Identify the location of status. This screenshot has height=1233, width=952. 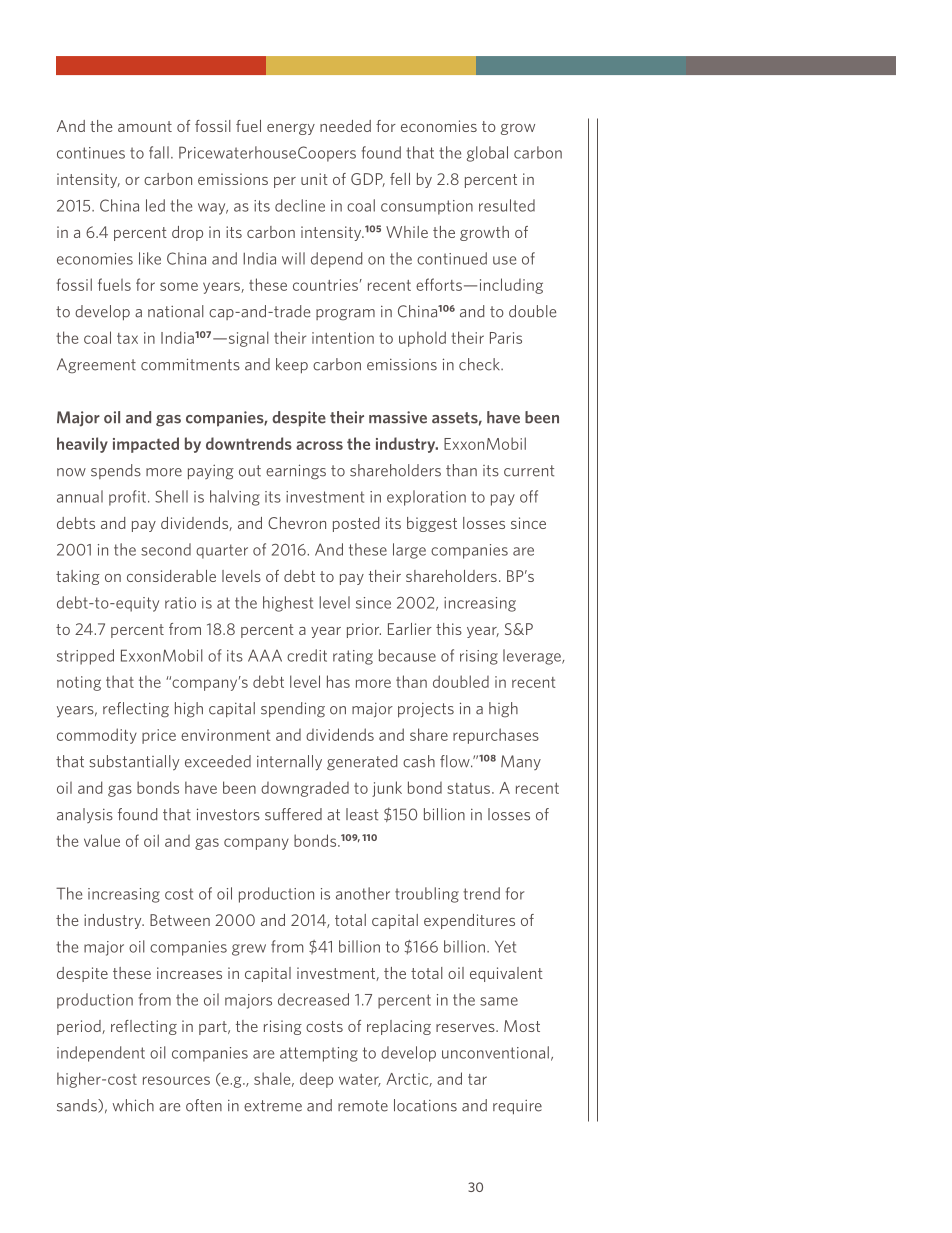
(470, 788).
